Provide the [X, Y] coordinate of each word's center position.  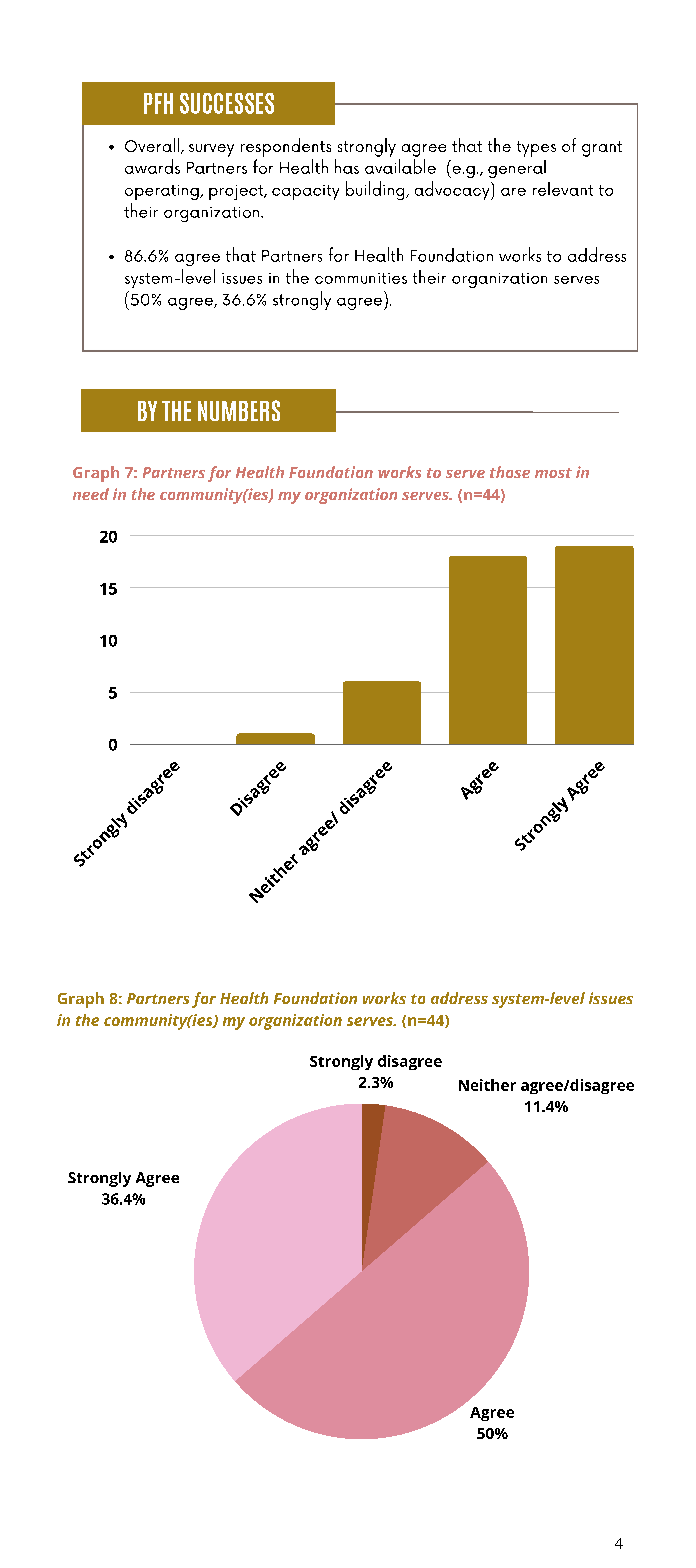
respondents [286, 147]
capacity [305, 192]
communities [361, 278]
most [553, 473]
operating [163, 192]
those [510, 472]
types [536, 149]
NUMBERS [239, 410]
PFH [158, 103]
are [513, 192]
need [91, 494]
